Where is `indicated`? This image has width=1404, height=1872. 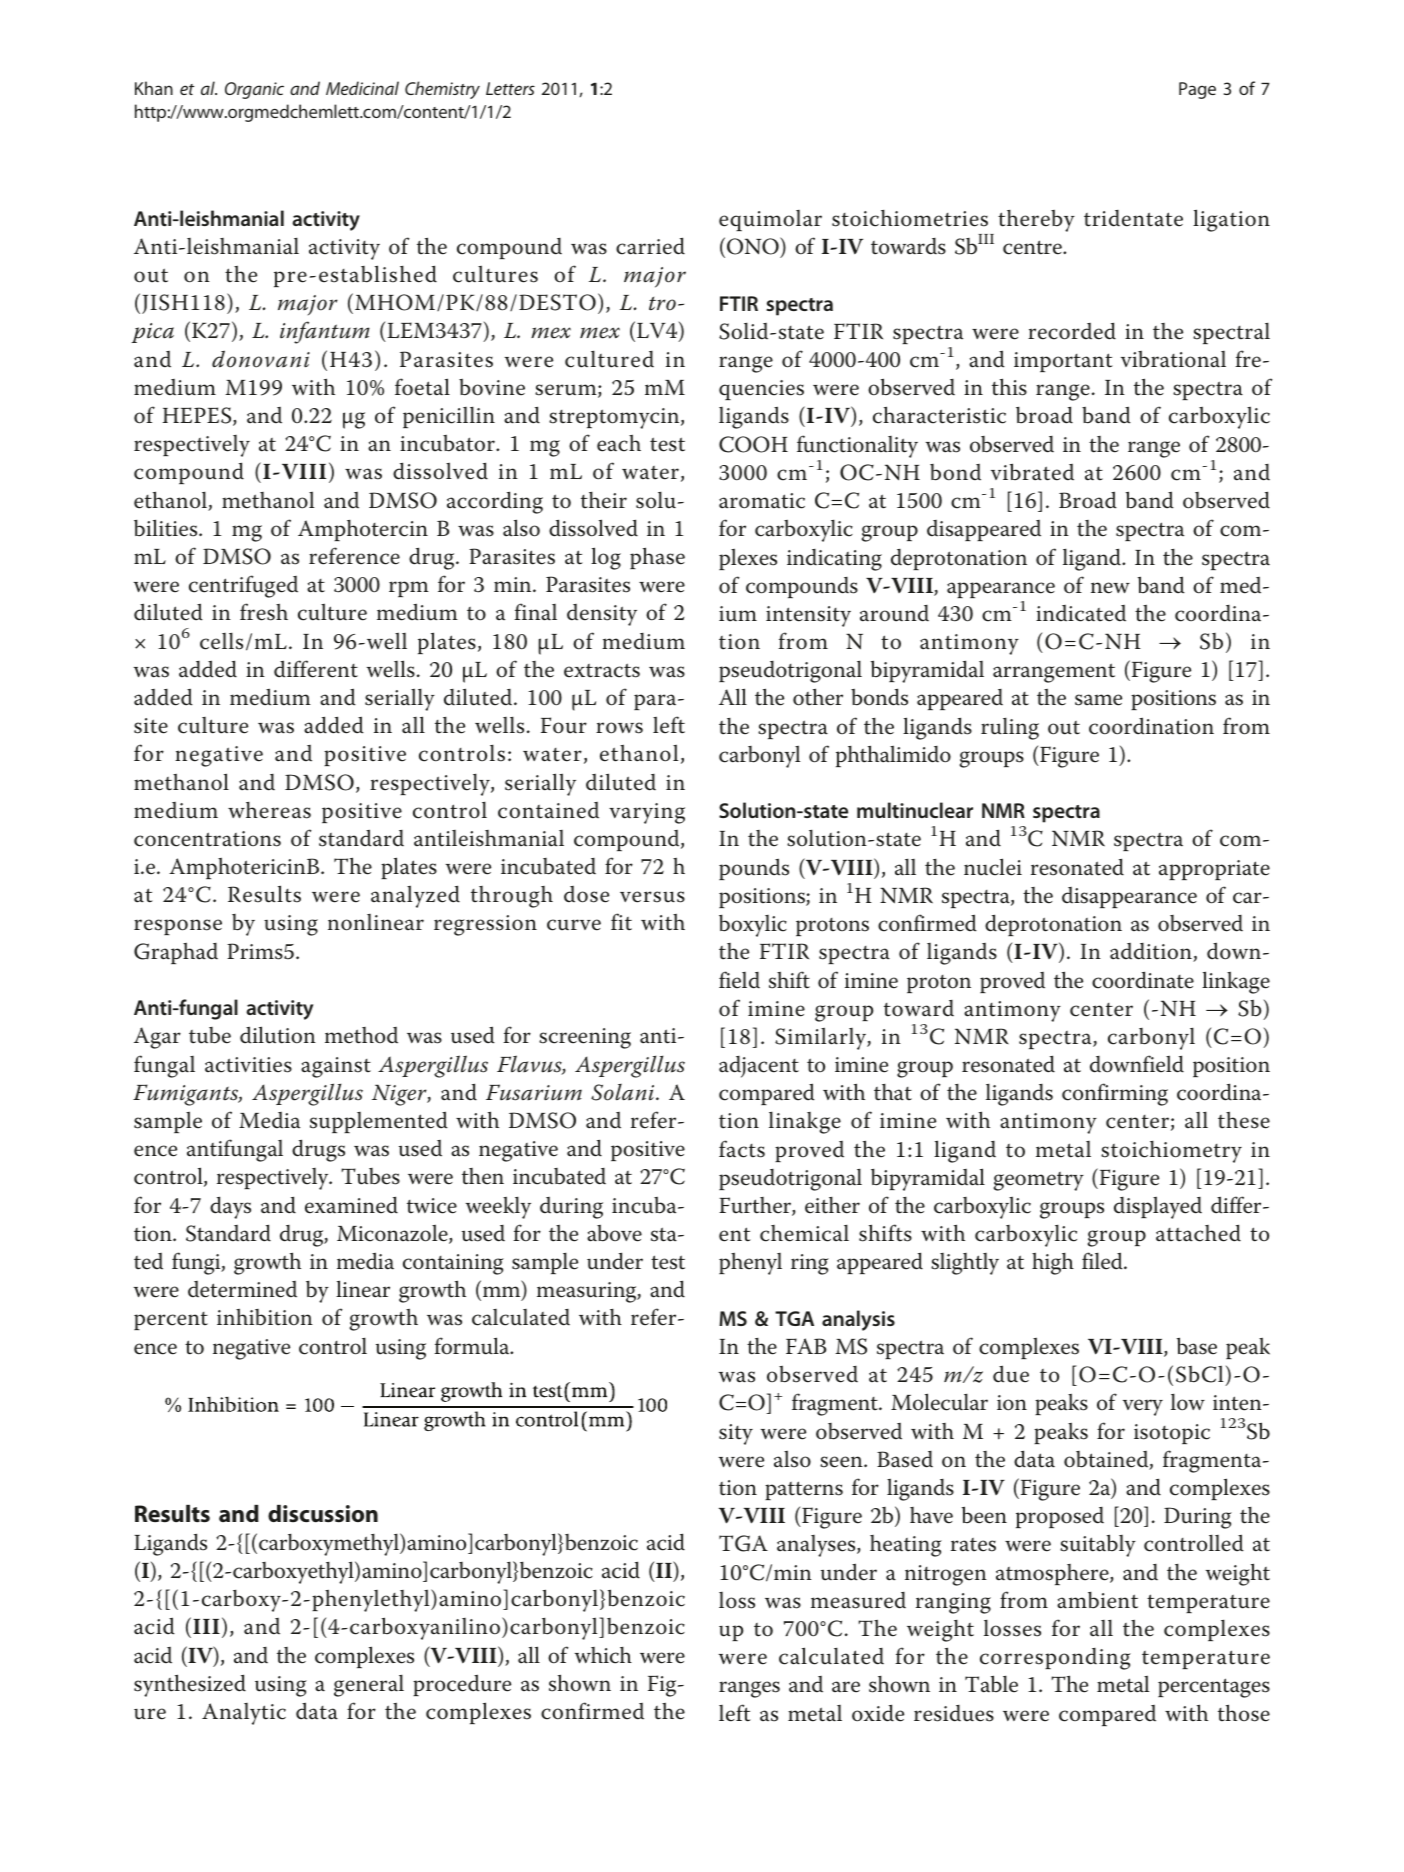 indicated is located at coordinates (1081, 613).
